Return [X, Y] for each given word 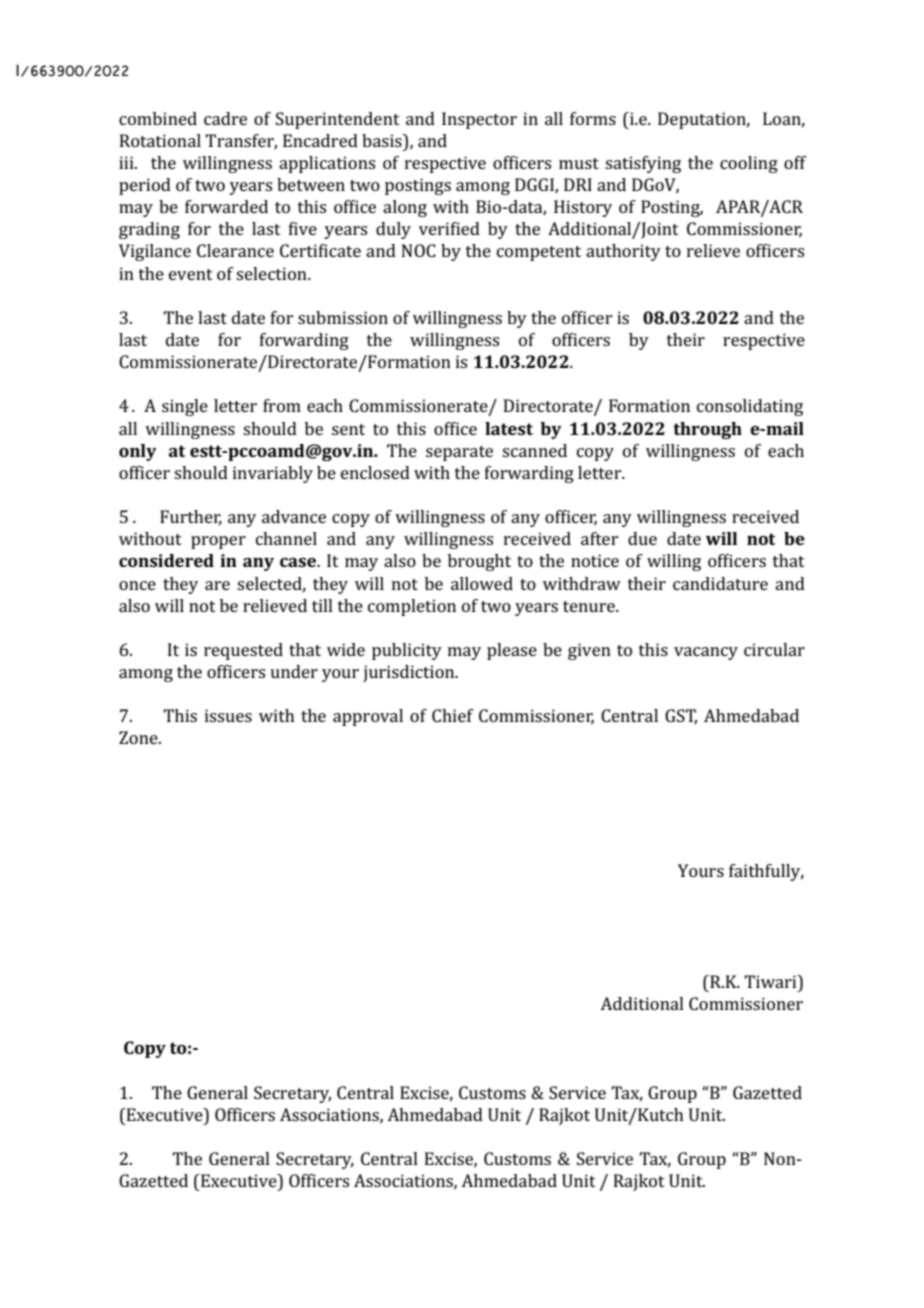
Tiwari [771, 981]
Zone [139, 737]
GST [681, 717]
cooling [749, 164]
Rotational [160, 140]
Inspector [479, 120]
